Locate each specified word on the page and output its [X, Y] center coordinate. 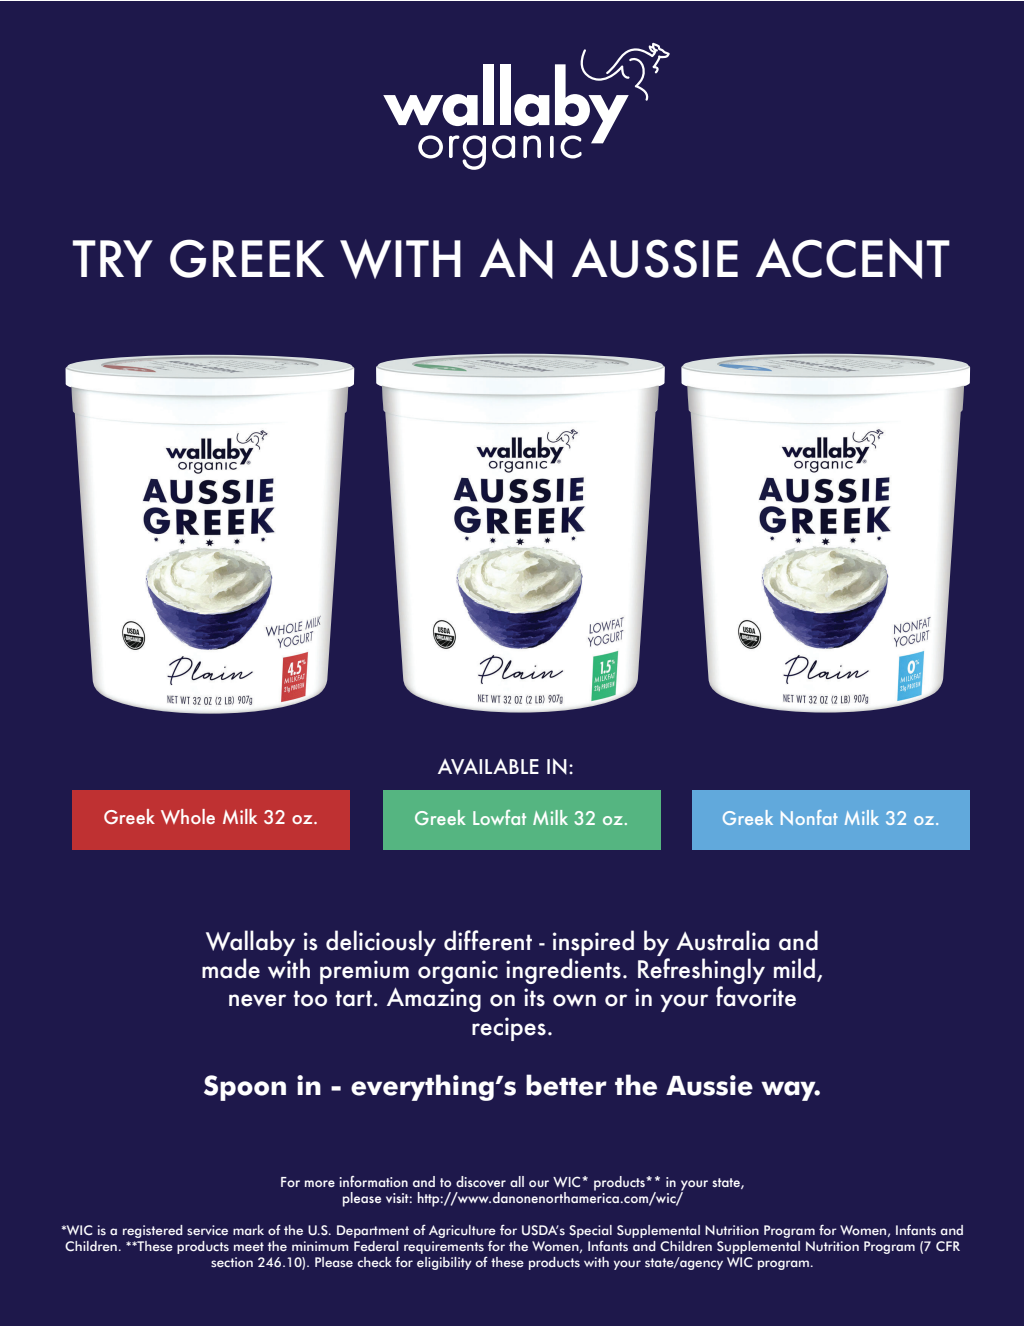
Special [590, 1231]
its [534, 997]
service [207, 1230]
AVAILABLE [488, 766]
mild [796, 969]
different [488, 940]
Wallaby [250, 944]
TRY [113, 258]
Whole [188, 816]
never [257, 1000]
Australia [722, 940]
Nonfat [809, 817]
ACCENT [853, 258]
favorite [756, 996]
